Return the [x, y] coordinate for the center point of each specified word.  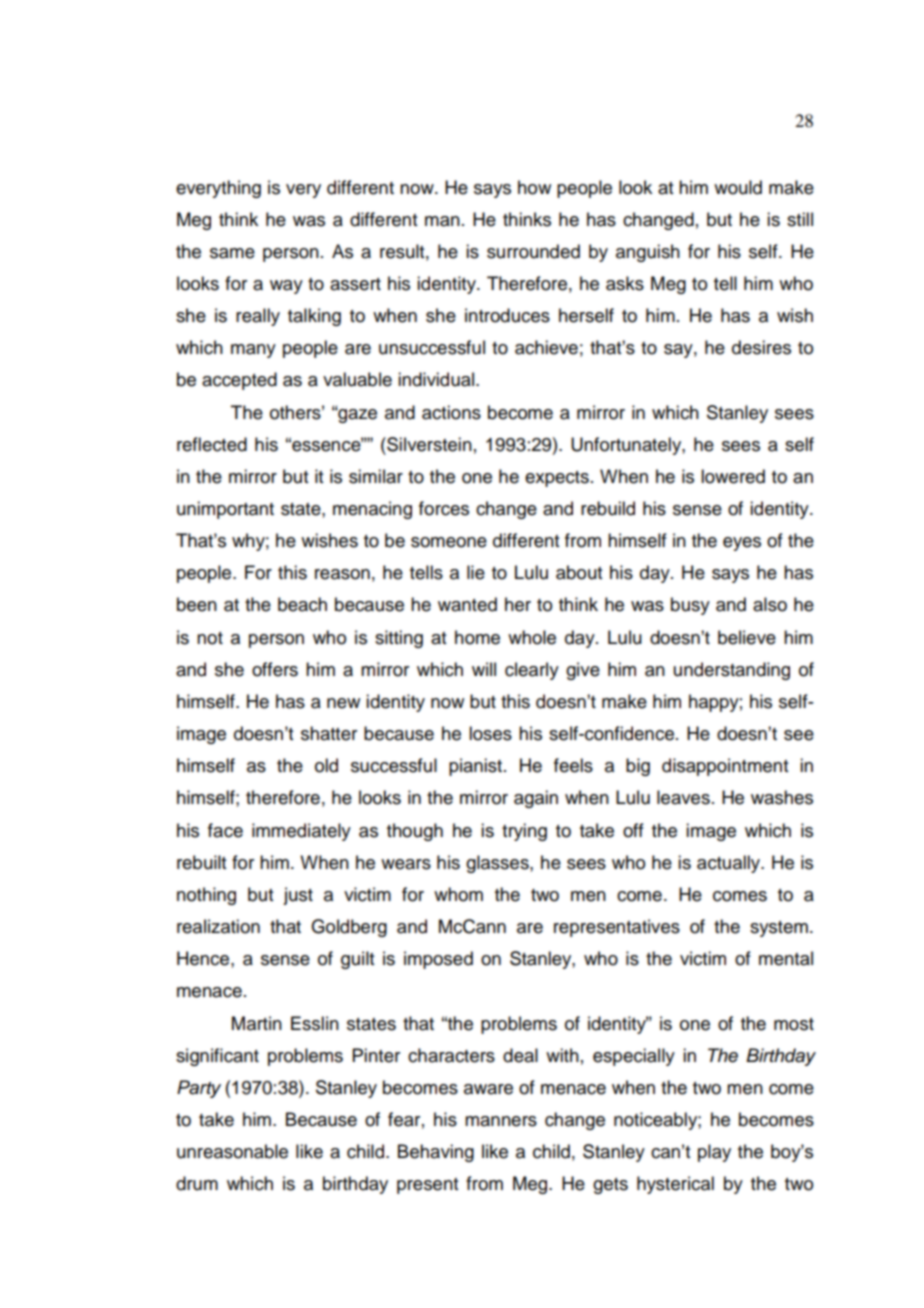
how [534, 187]
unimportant [225, 510]
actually [730, 864]
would [738, 187]
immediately [301, 832]
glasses [498, 864]
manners [501, 1121]
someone [449, 542]
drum [197, 1183]
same [232, 253]
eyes [742, 544]
